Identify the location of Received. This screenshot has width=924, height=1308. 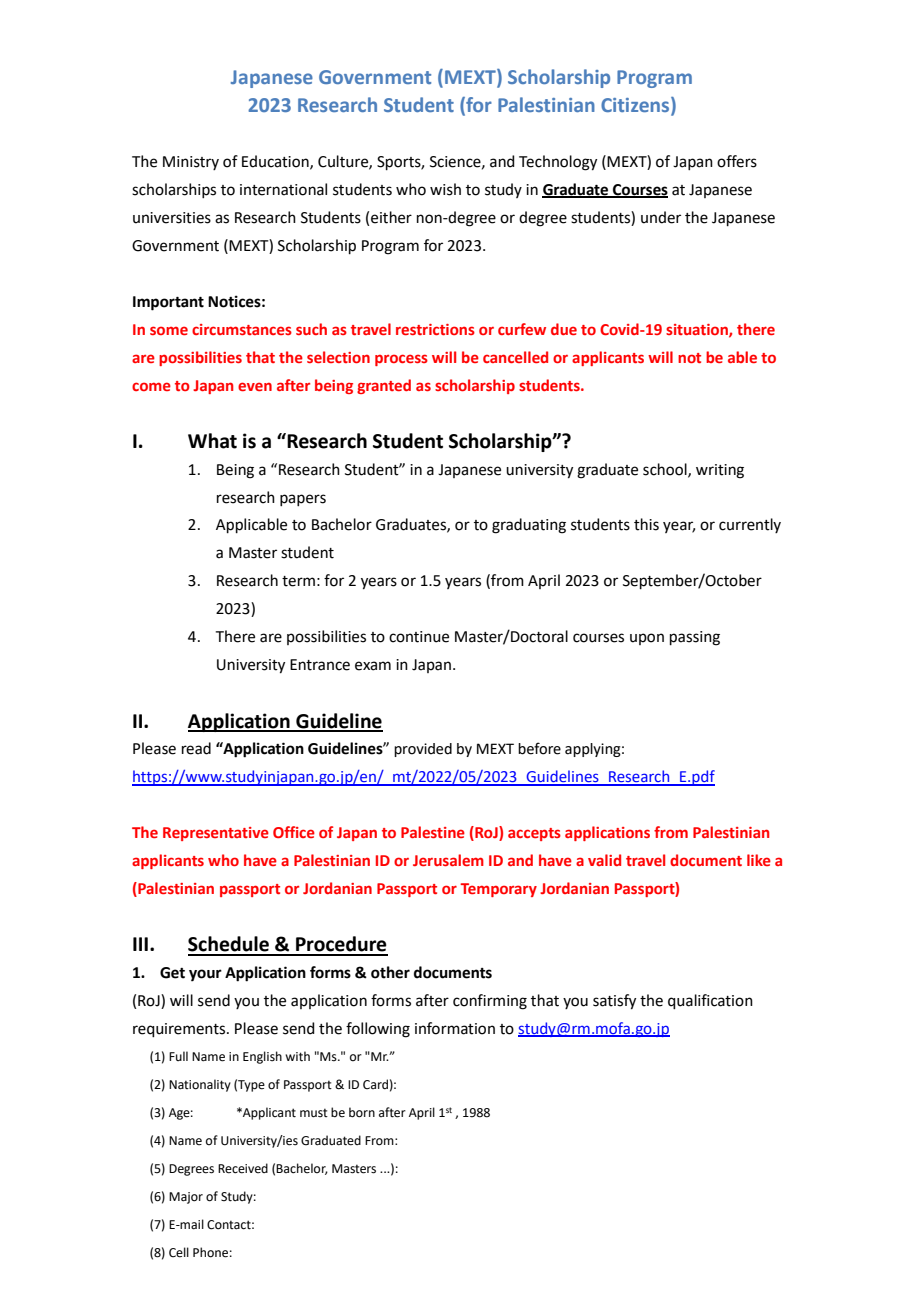
(243, 1168).
